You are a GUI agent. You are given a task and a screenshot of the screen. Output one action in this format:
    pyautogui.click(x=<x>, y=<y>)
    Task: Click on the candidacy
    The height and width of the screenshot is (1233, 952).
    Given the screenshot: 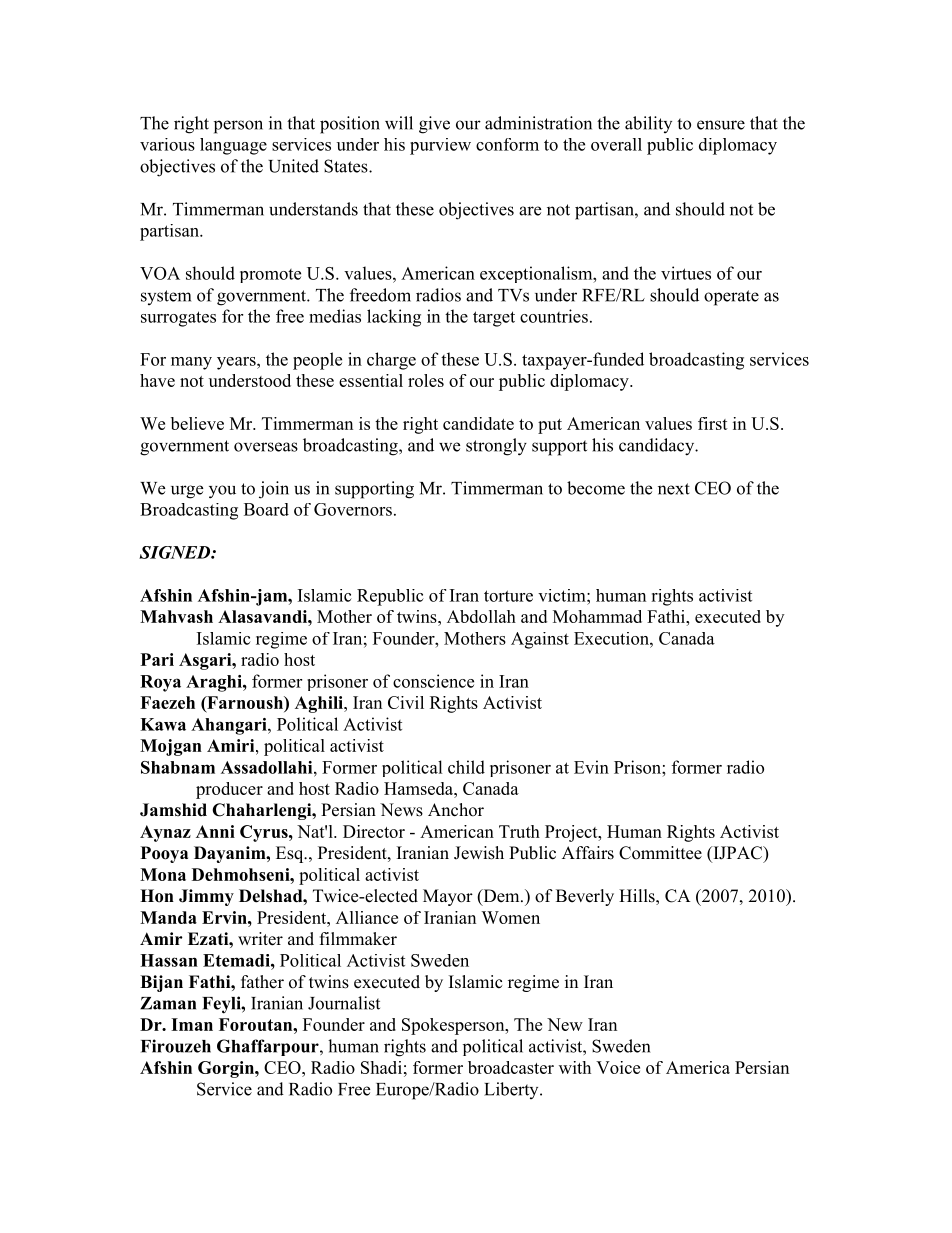 What is the action you would take?
    pyautogui.click(x=658, y=447)
